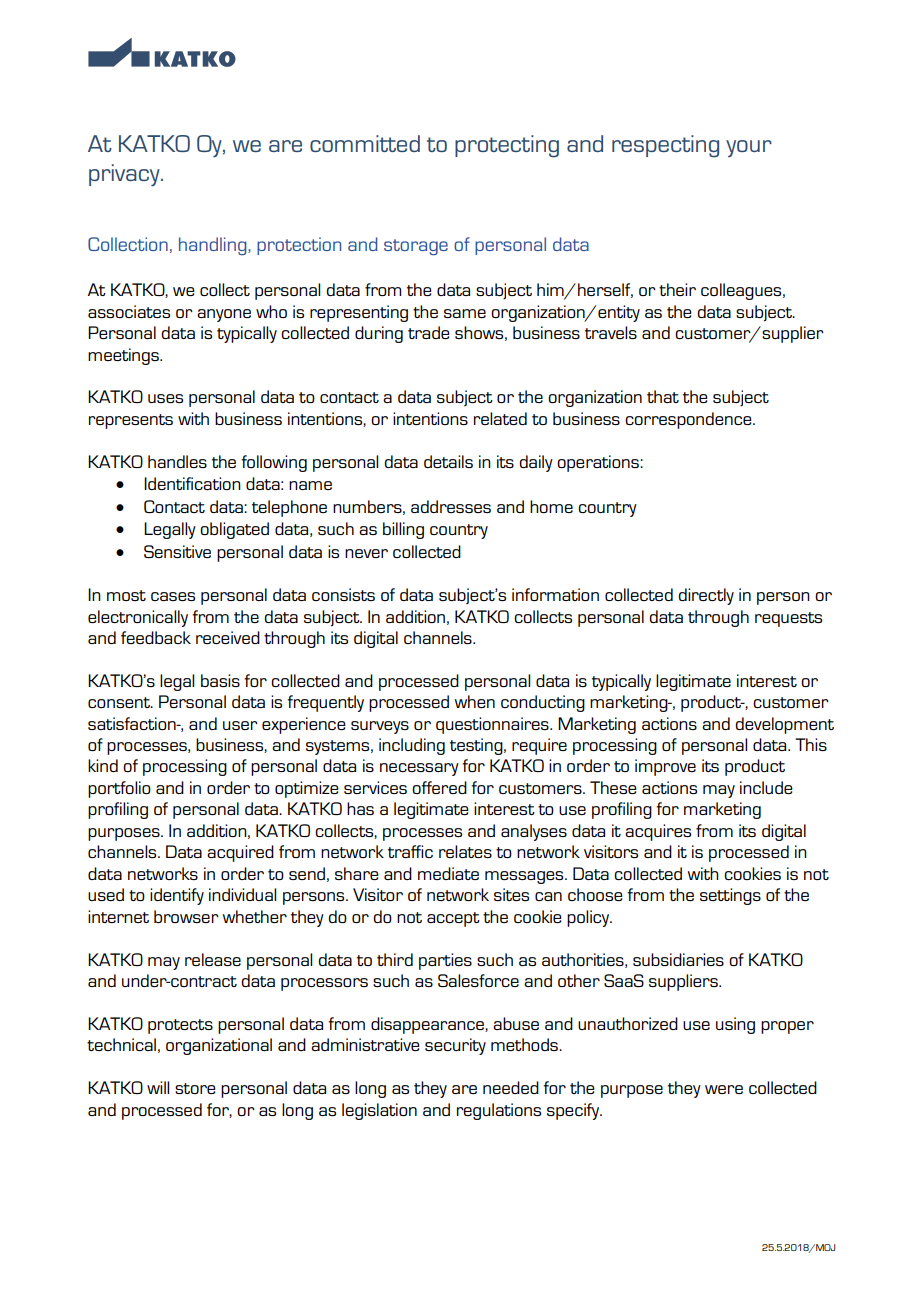  What do you see at coordinates (706, 596) in the page?
I see `directly` at bounding box center [706, 596].
